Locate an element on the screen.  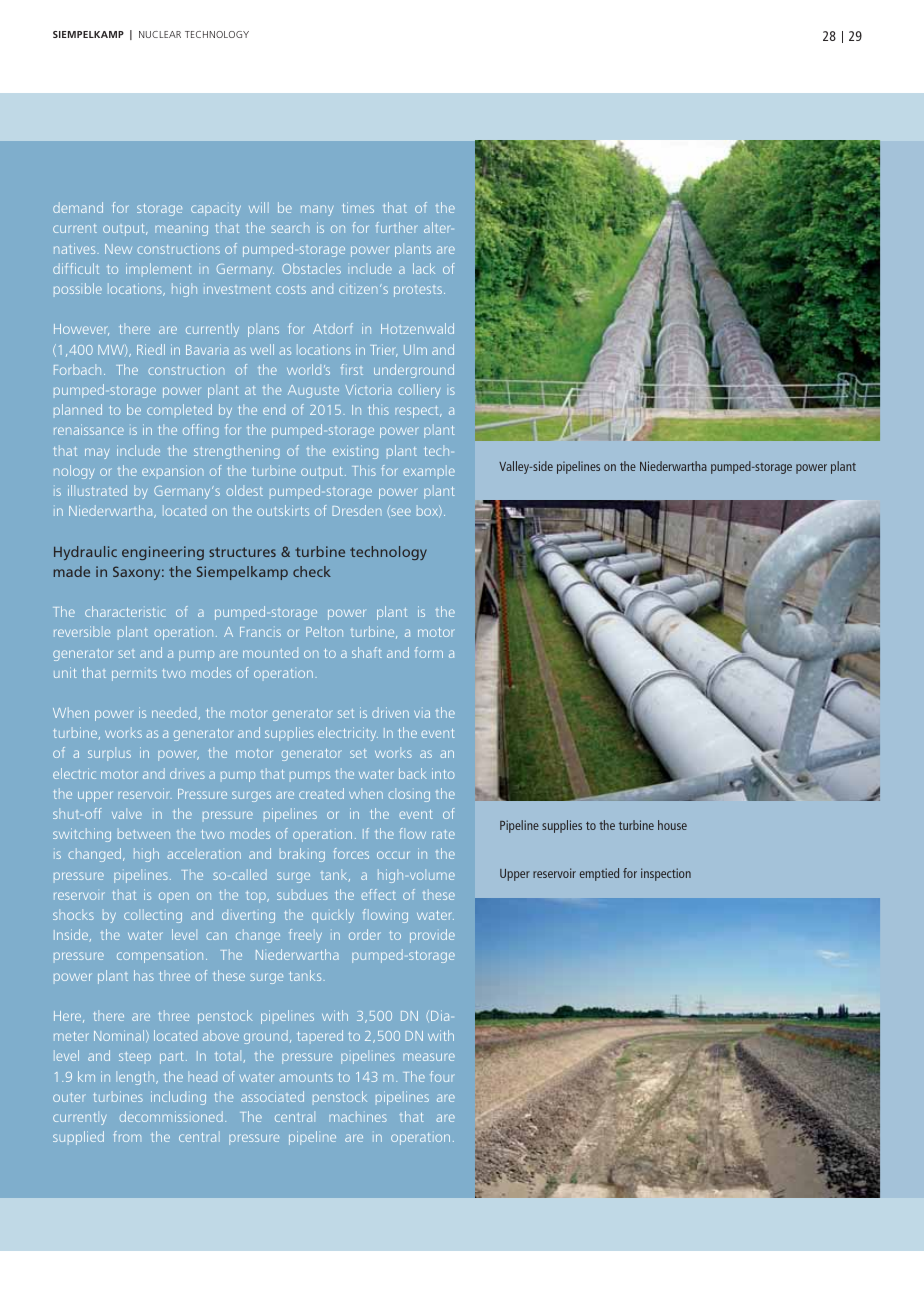
check is located at coordinates (312, 571).
